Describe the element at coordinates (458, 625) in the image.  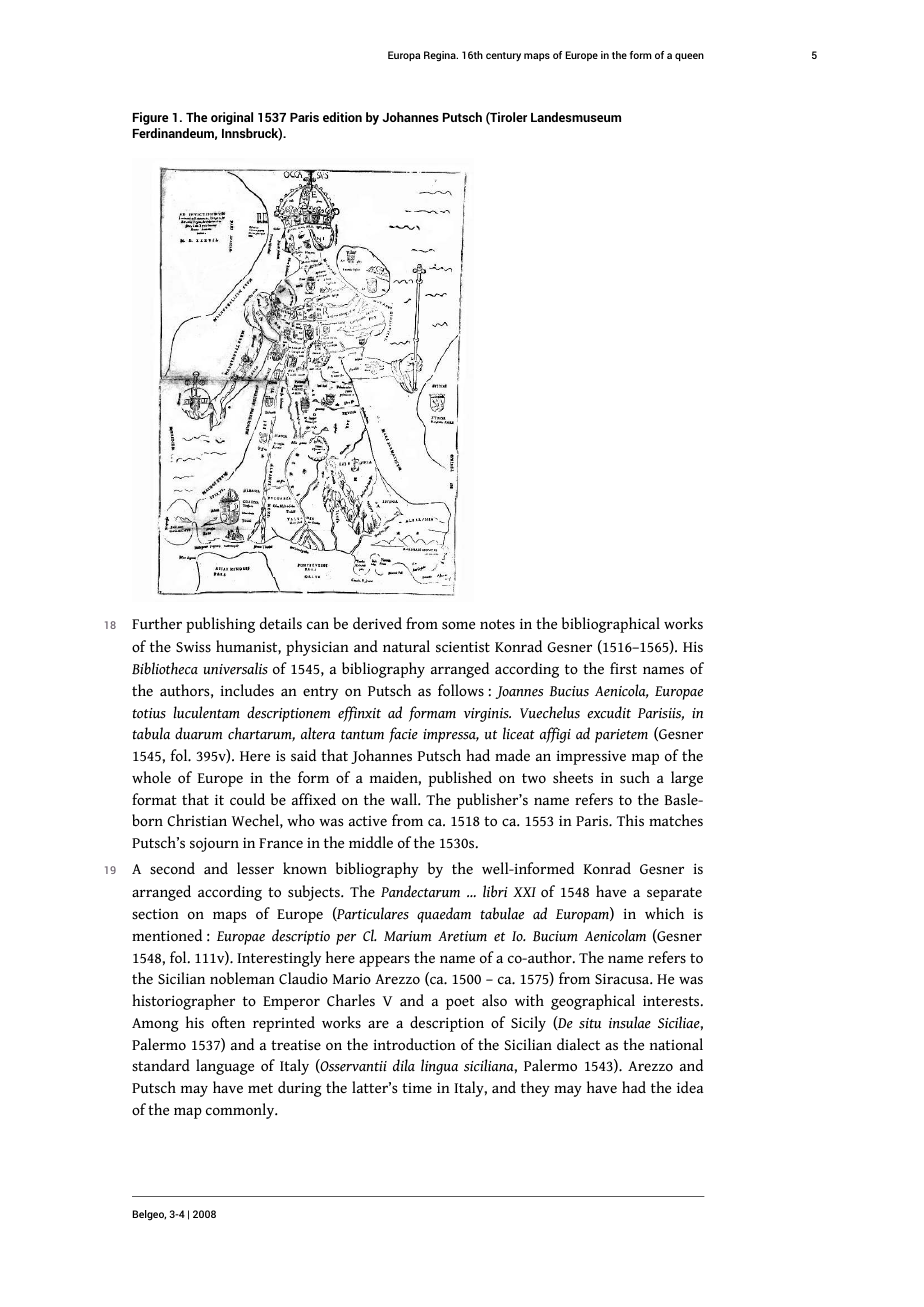
I see `some` at that location.
